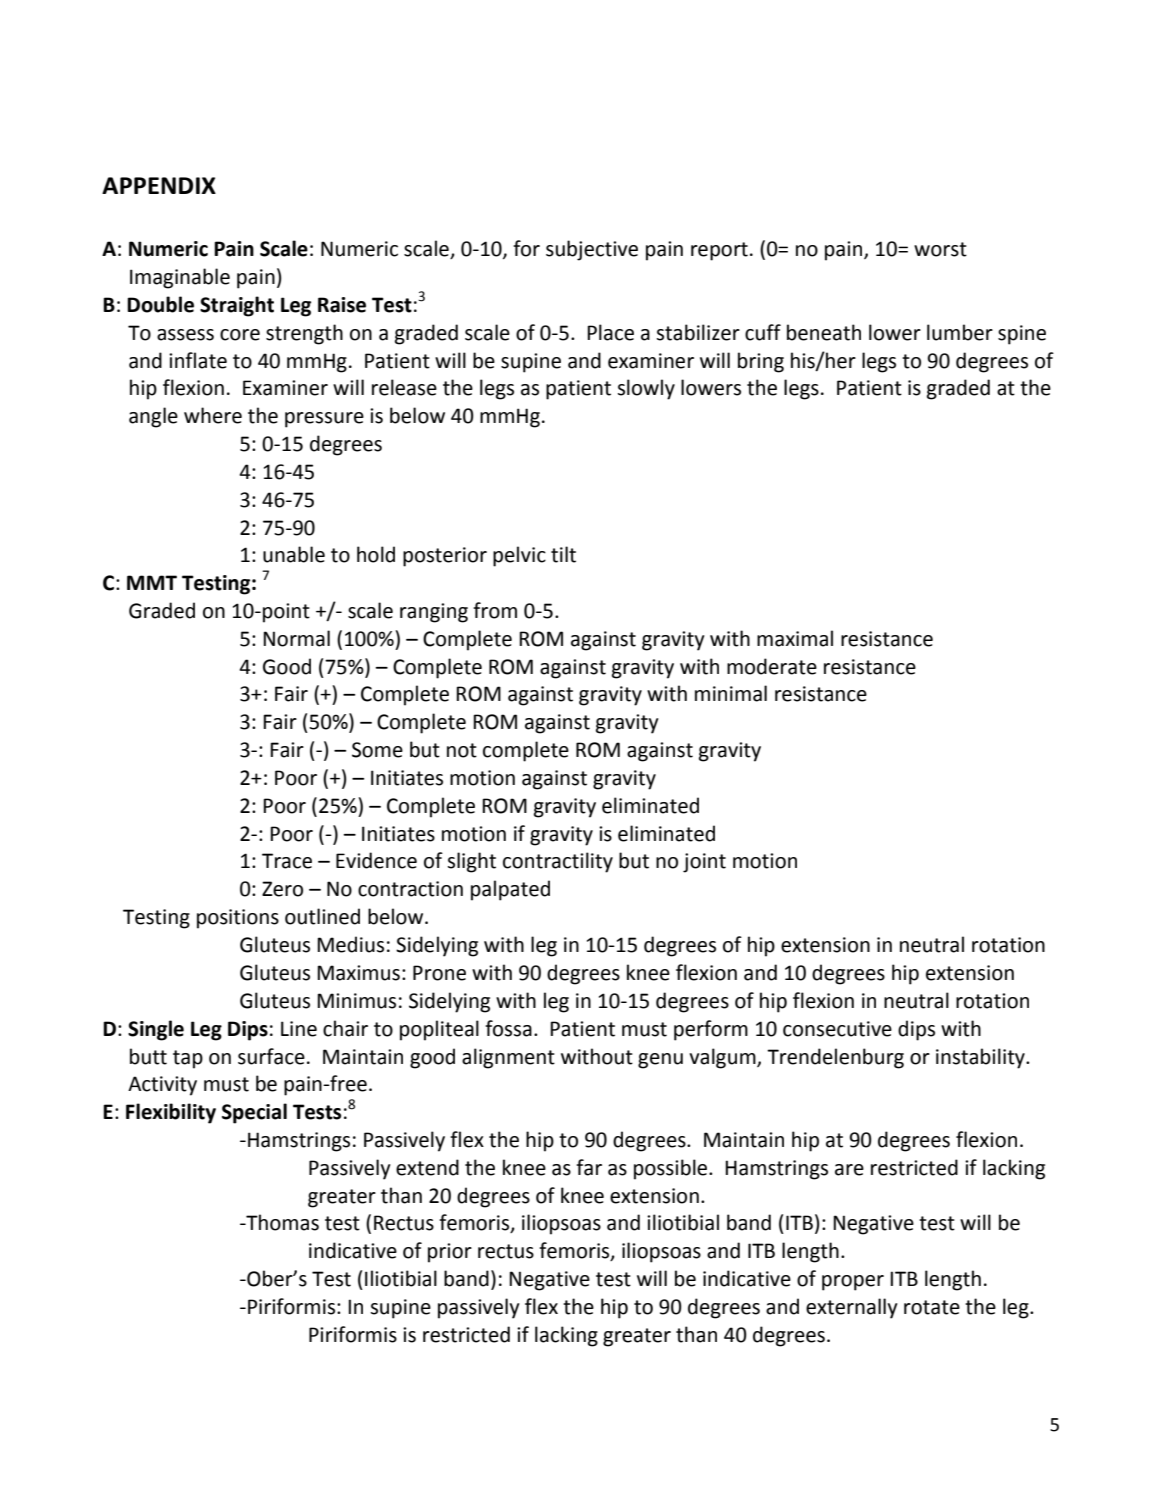  What do you see at coordinates (213, 415) in the screenshot?
I see `where` at bounding box center [213, 415].
